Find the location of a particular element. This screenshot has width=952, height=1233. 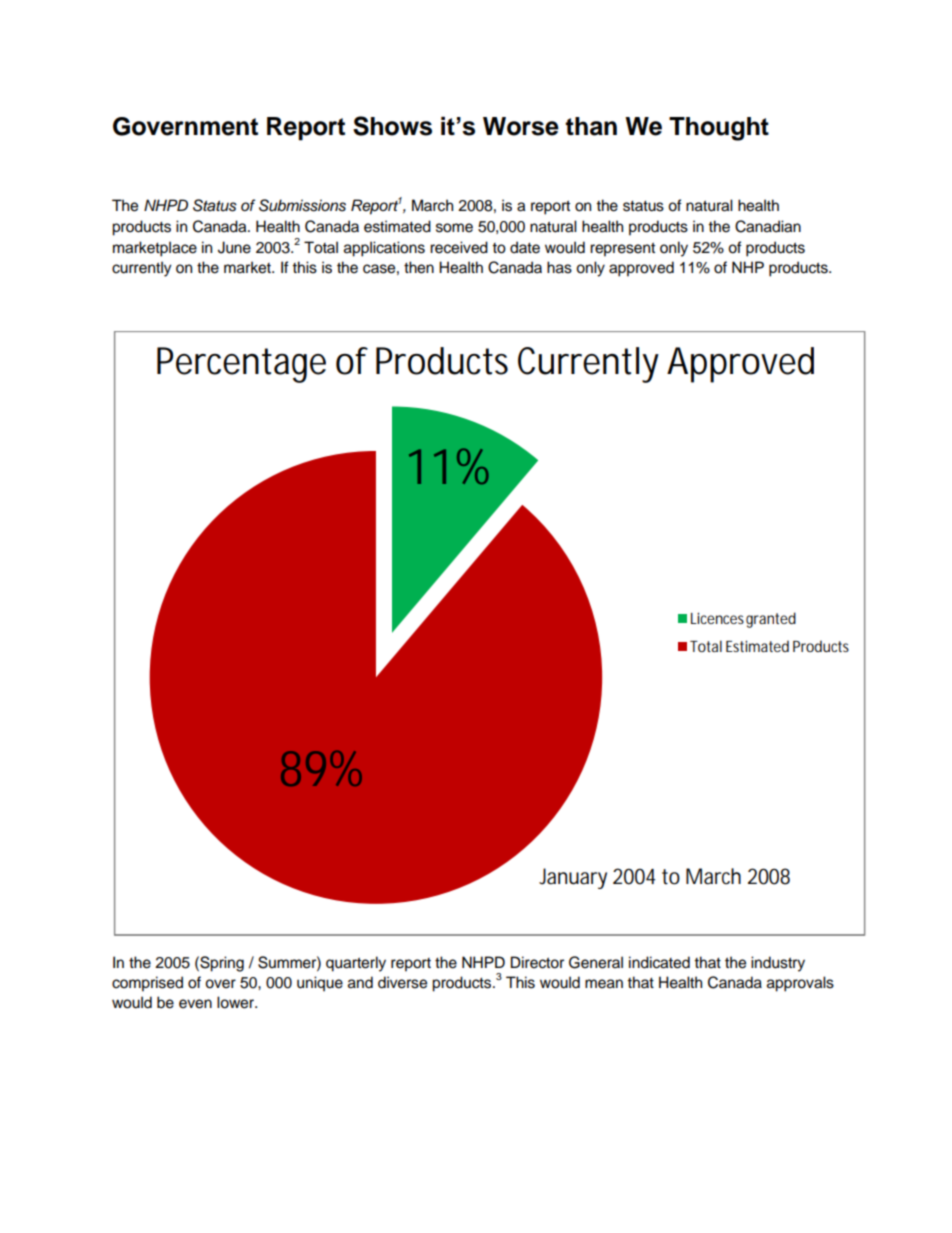

Thought is located at coordinates (719, 129).
